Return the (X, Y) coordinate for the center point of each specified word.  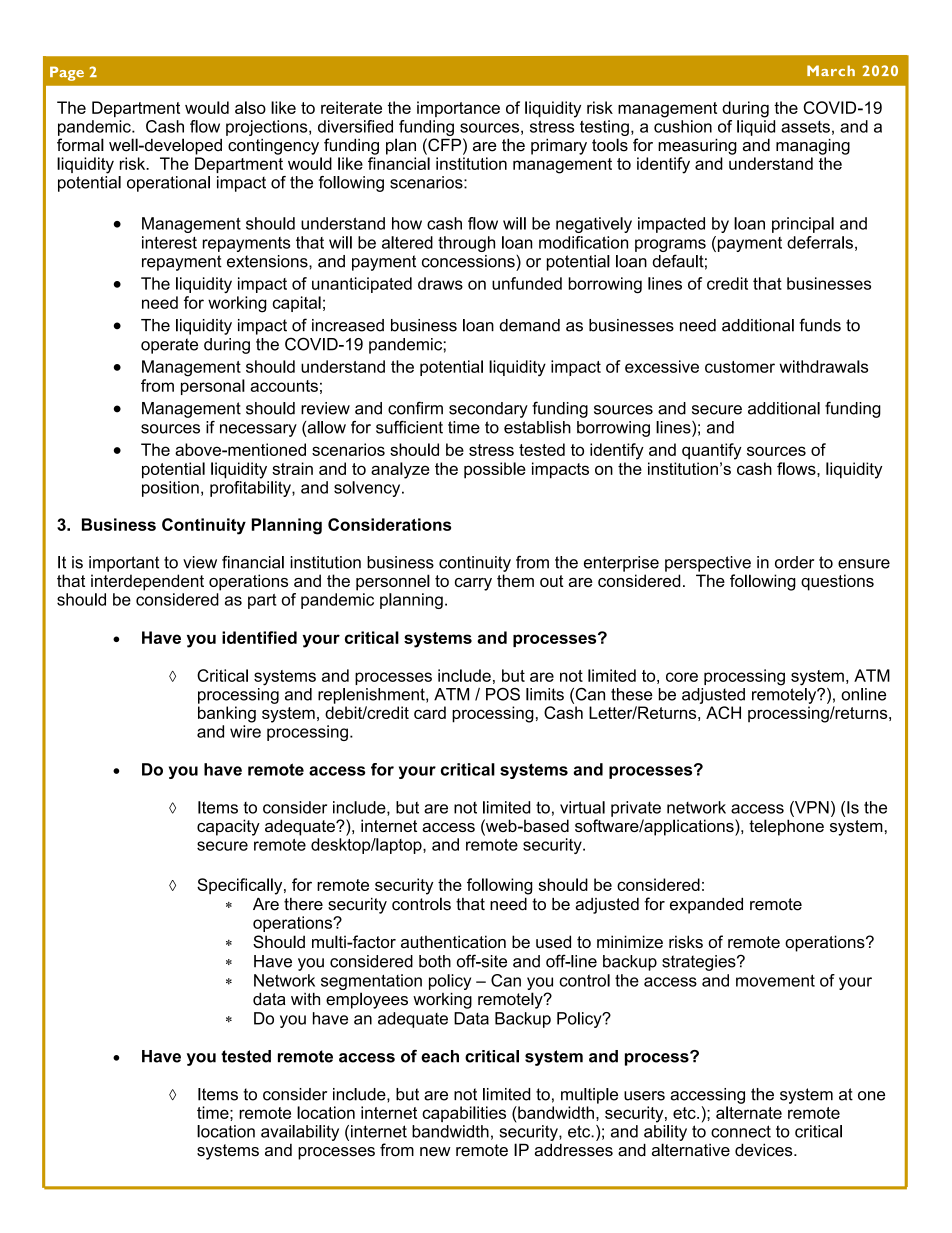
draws (440, 283)
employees (367, 1000)
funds (820, 325)
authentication (453, 941)
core (682, 677)
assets (805, 127)
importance (458, 109)
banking (227, 714)
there (303, 904)
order (794, 562)
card (430, 712)
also (250, 107)
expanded (706, 906)
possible (495, 470)
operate (169, 346)
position (170, 489)
